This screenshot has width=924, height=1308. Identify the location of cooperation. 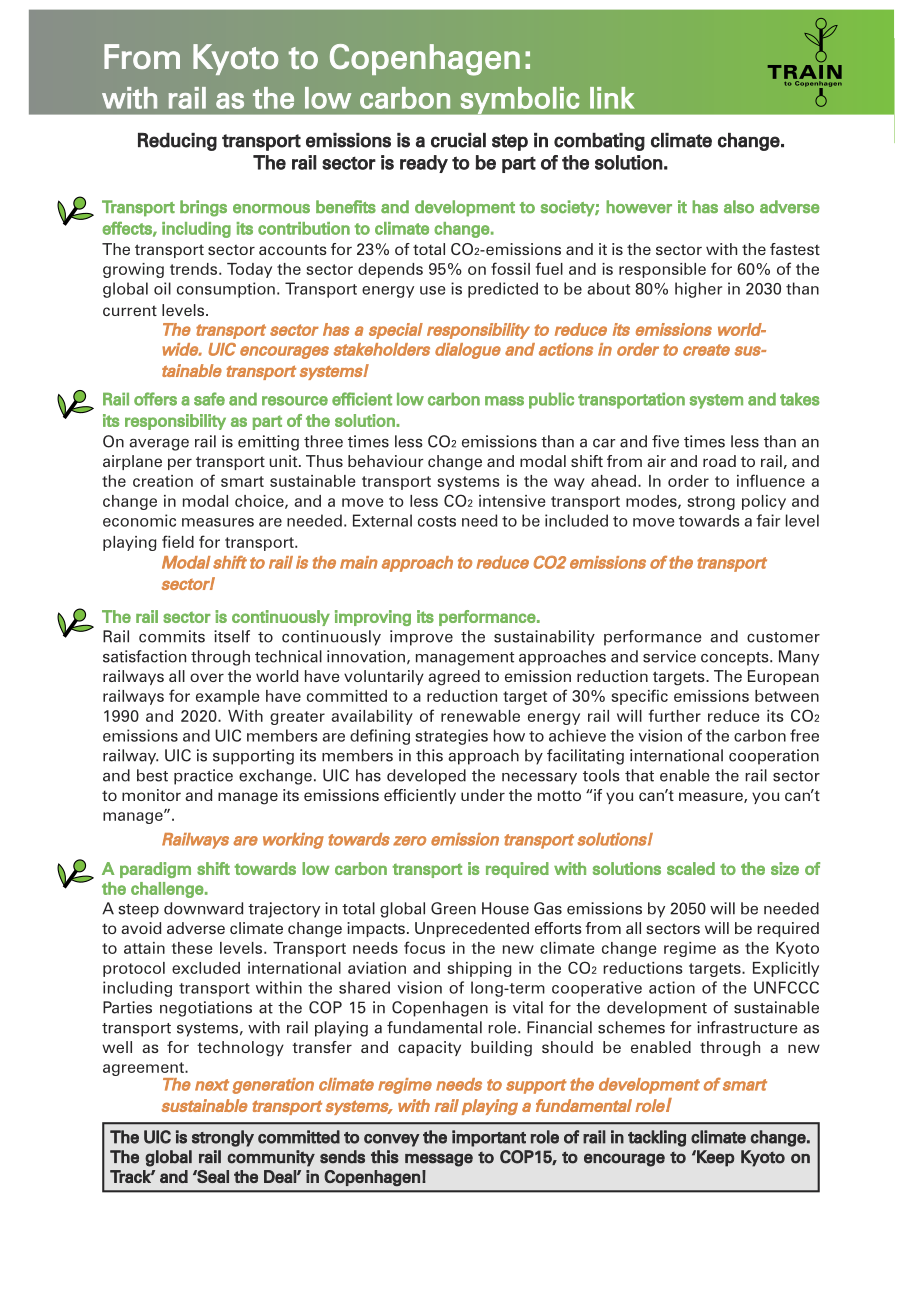
(774, 757).
